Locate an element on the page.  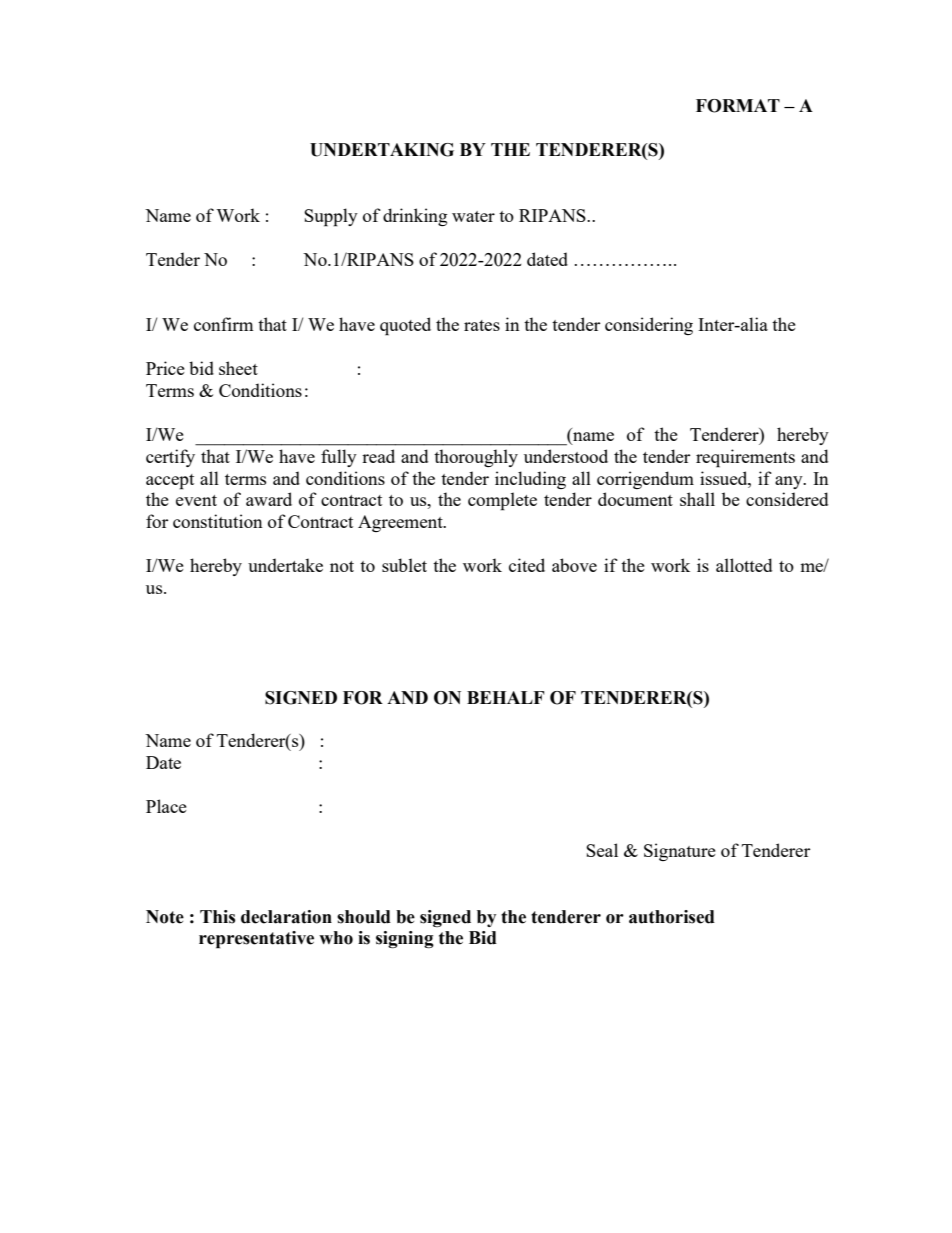
rates is located at coordinates (482, 325).
